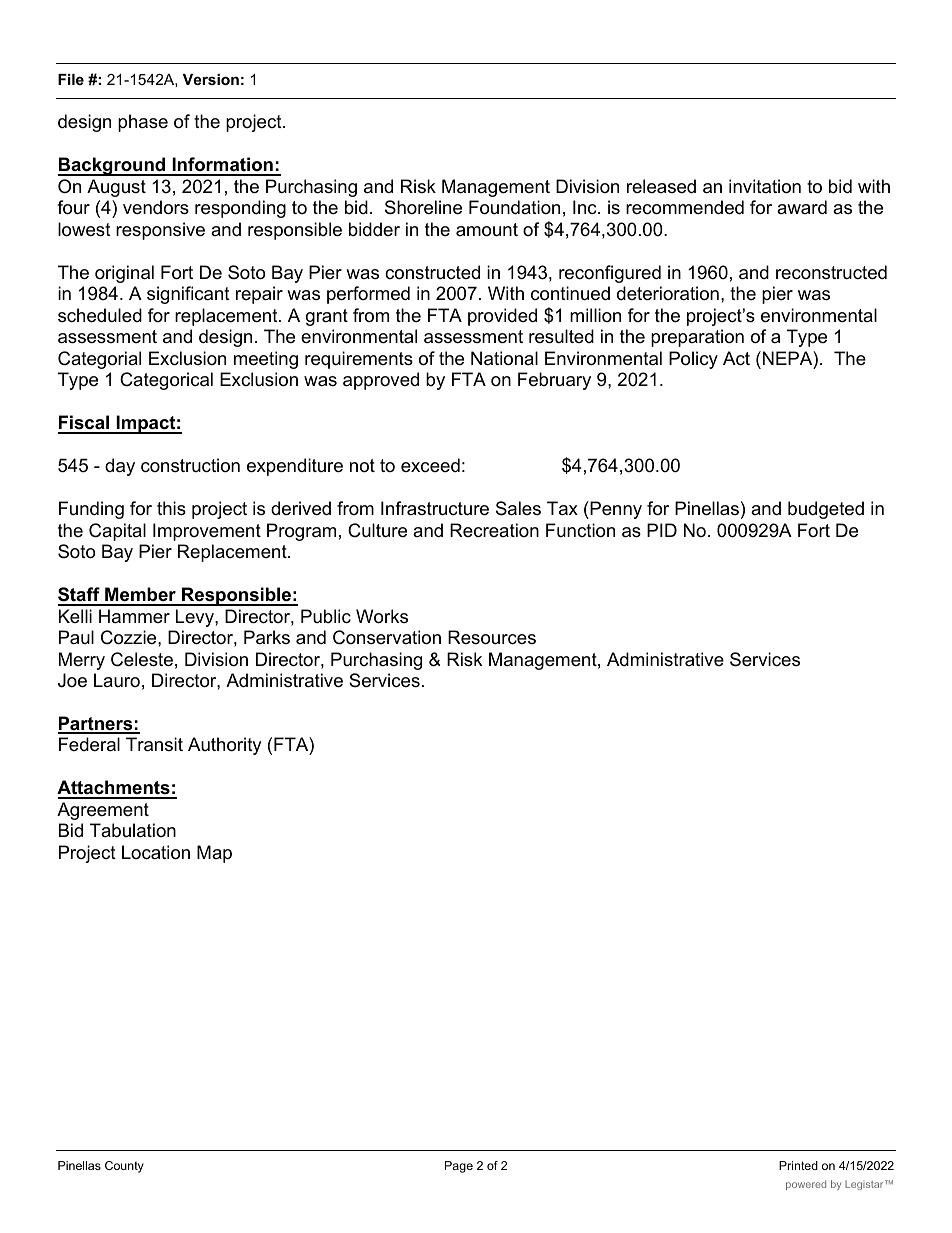 The image size is (952, 1233). I want to click on County, so click(124, 1167).
